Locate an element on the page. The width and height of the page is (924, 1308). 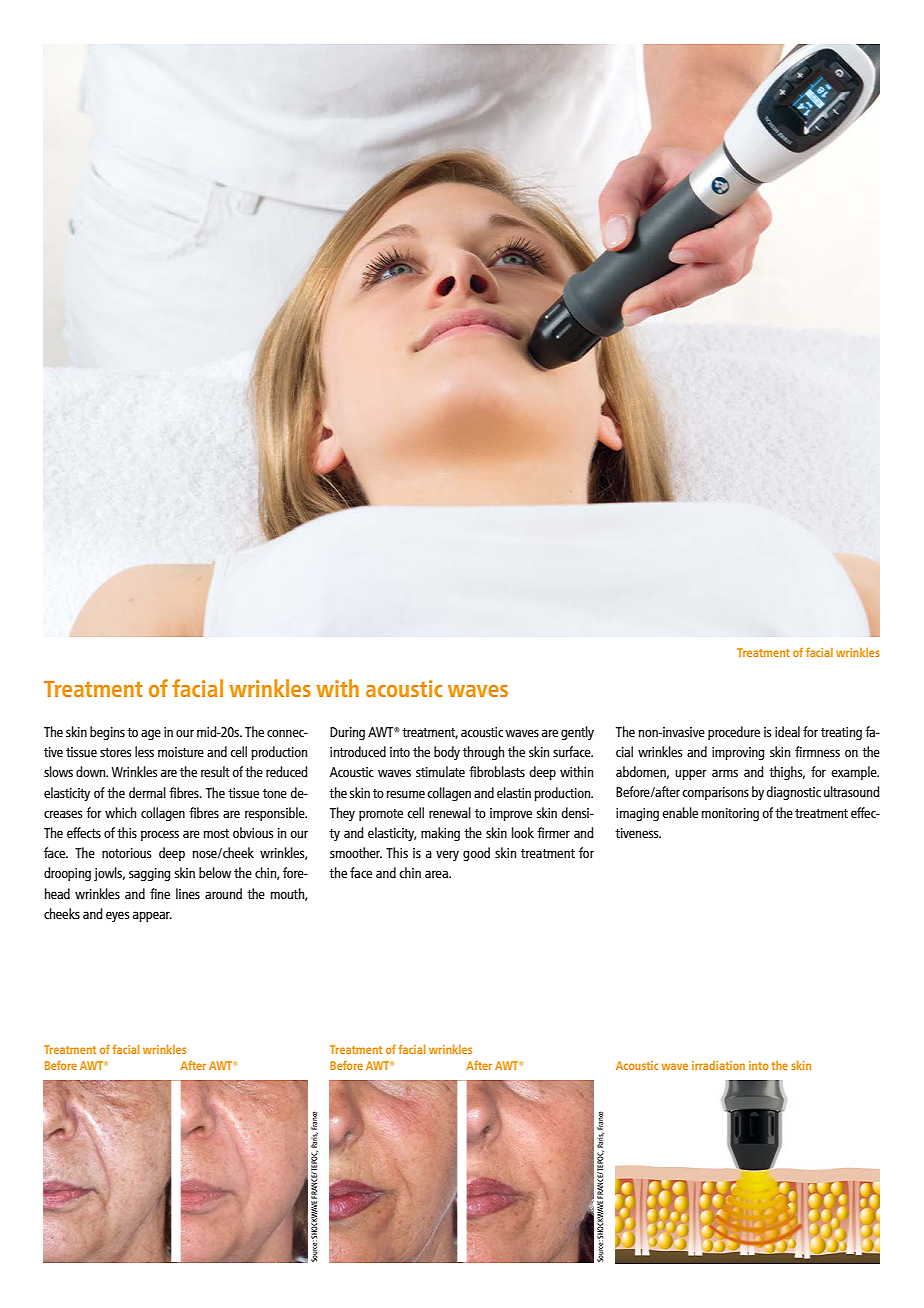
fine is located at coordinates (160, 893).
